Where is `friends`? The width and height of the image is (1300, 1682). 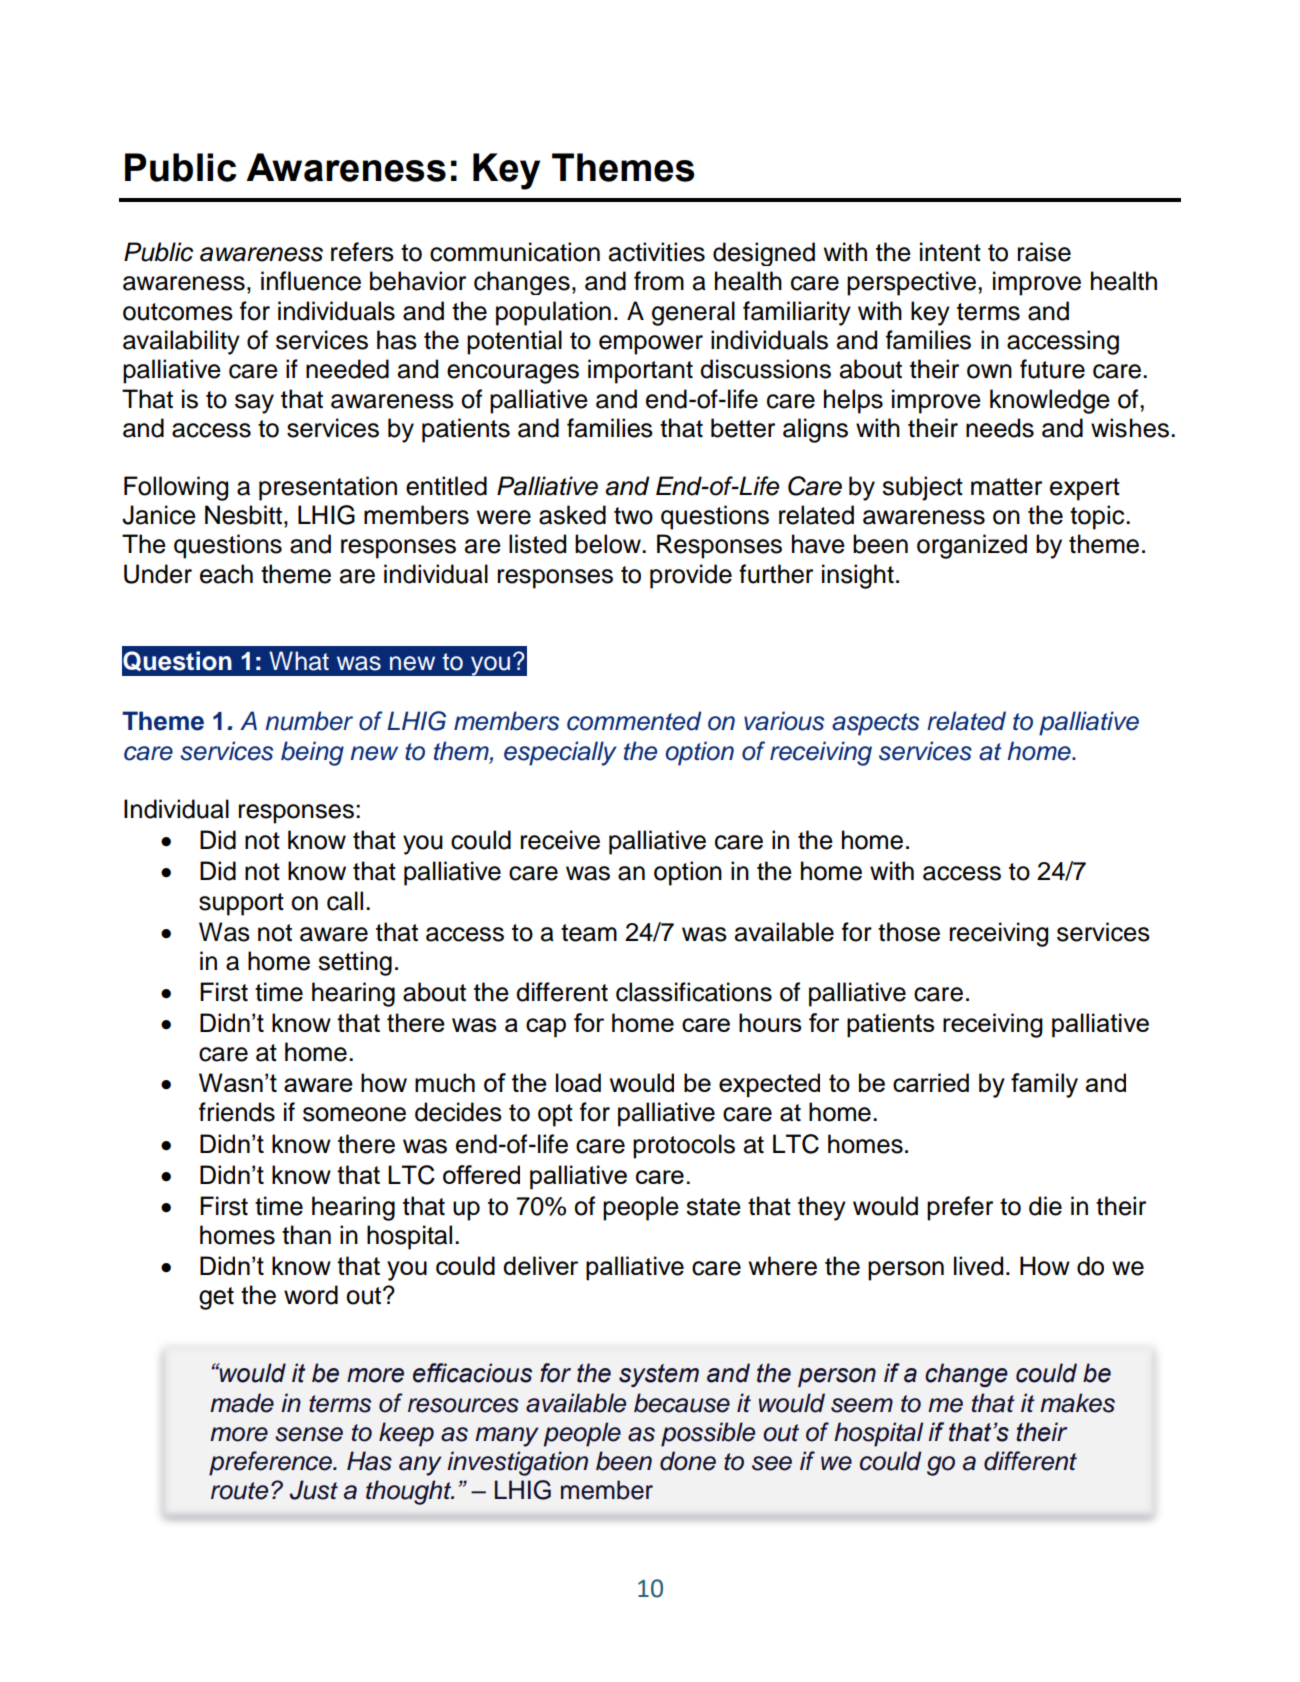
friends is located at coordinates (237, 1112).
